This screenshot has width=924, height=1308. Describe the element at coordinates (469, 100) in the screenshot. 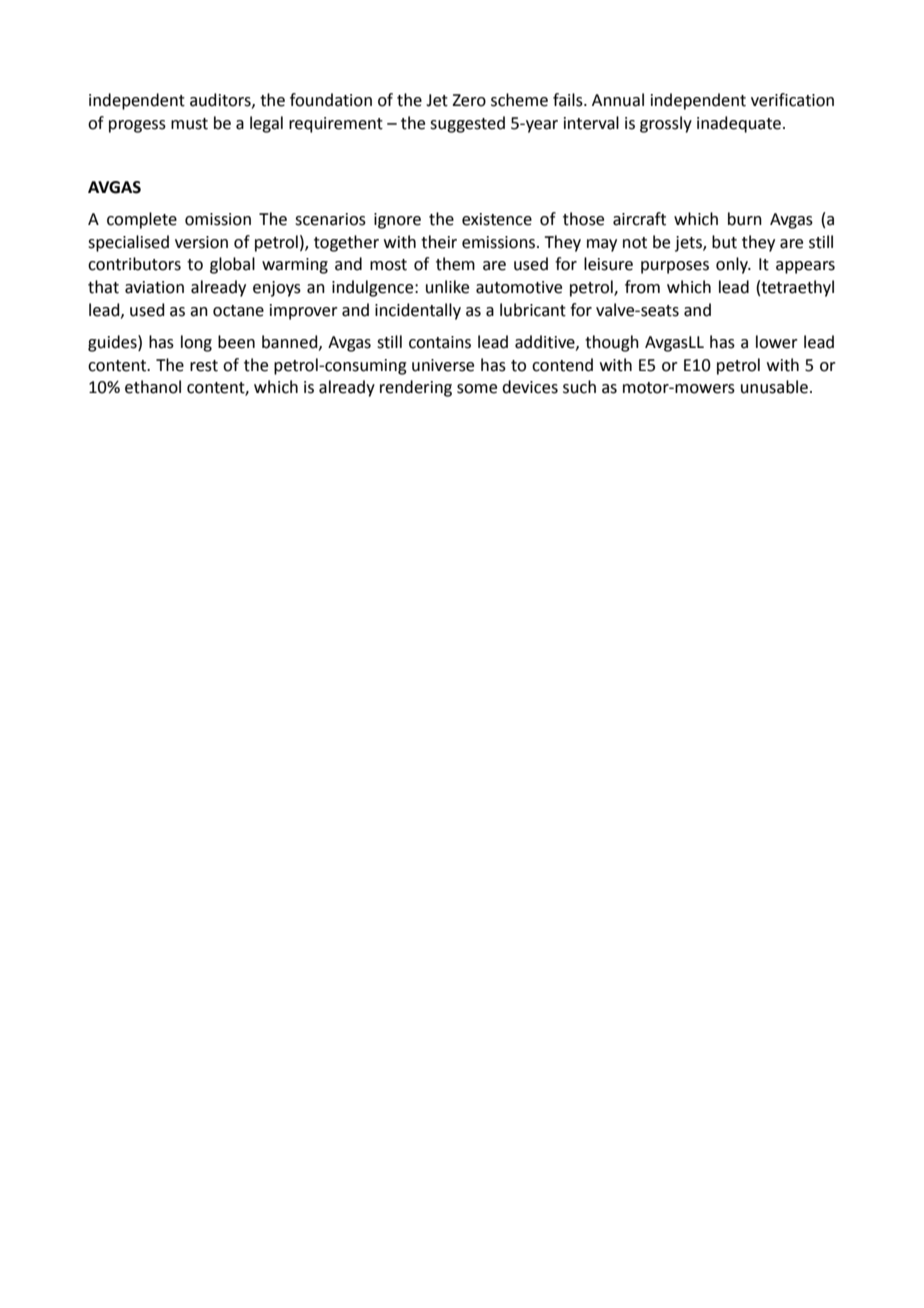

I see `Zero` at that location.
